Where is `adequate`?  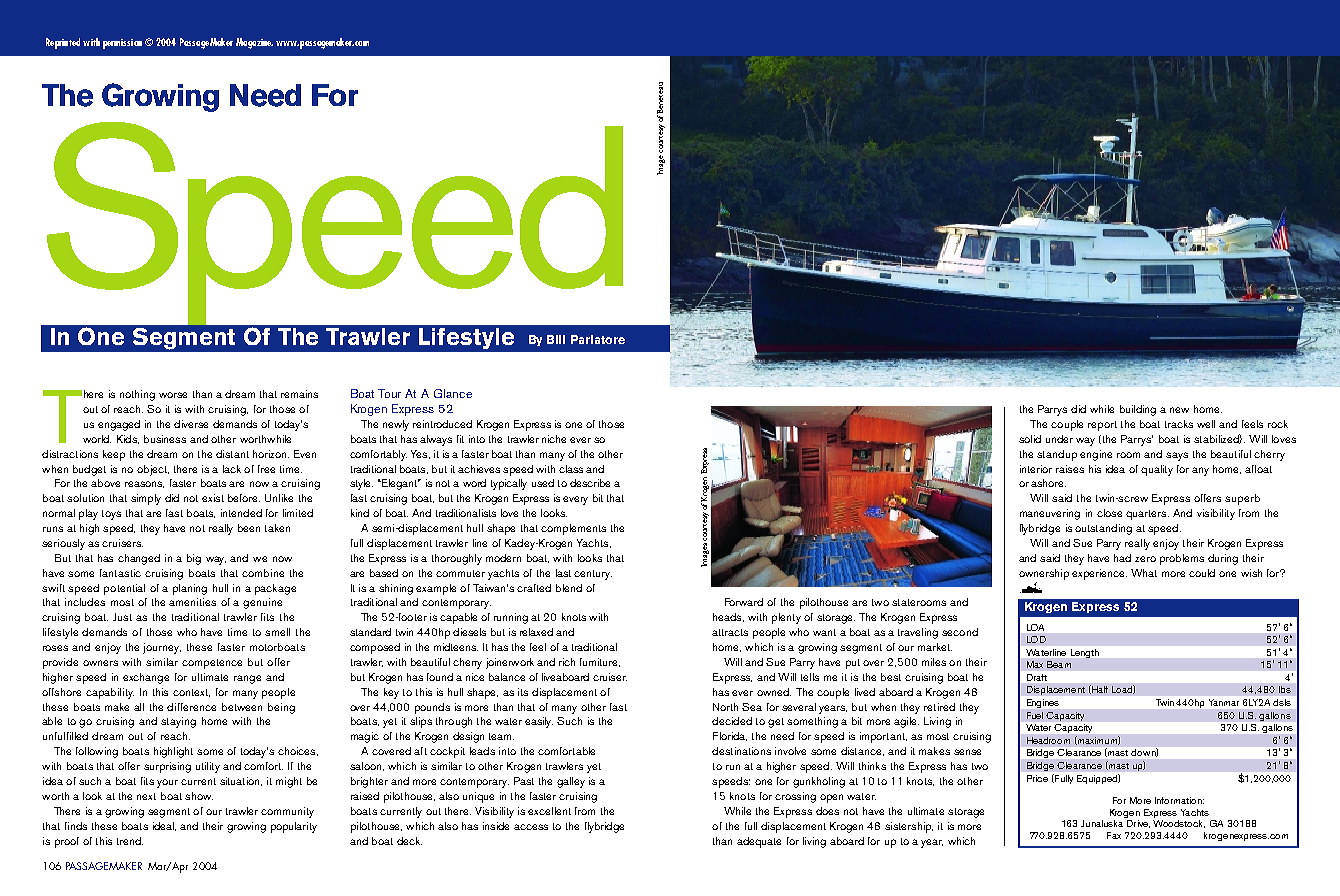 adequate is located at coordinates (759, 842).
